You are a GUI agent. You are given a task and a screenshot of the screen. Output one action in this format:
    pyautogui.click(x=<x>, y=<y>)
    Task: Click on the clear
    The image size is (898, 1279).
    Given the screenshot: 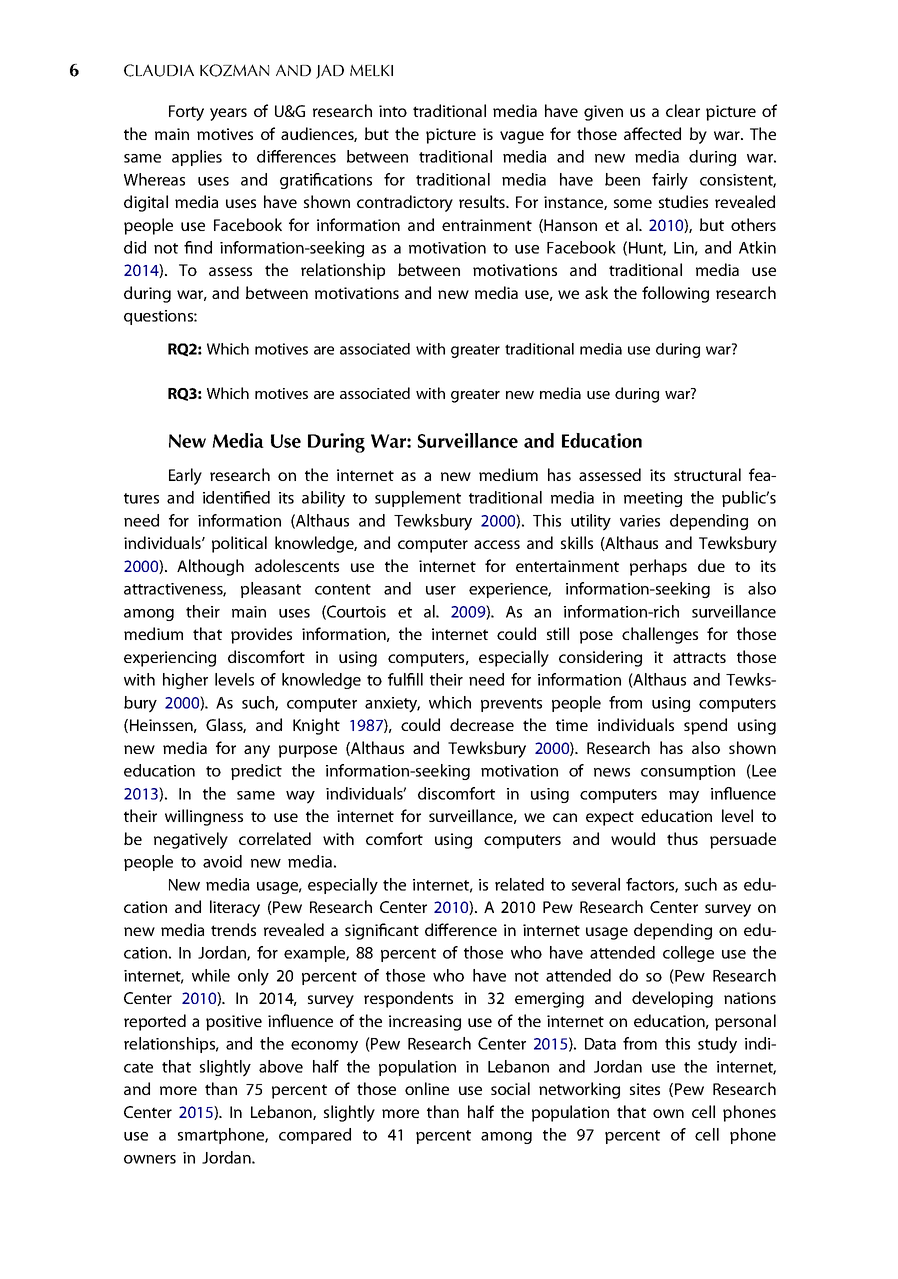 What is the action you would take?
    pyautogui.click(x=683, y=110)
